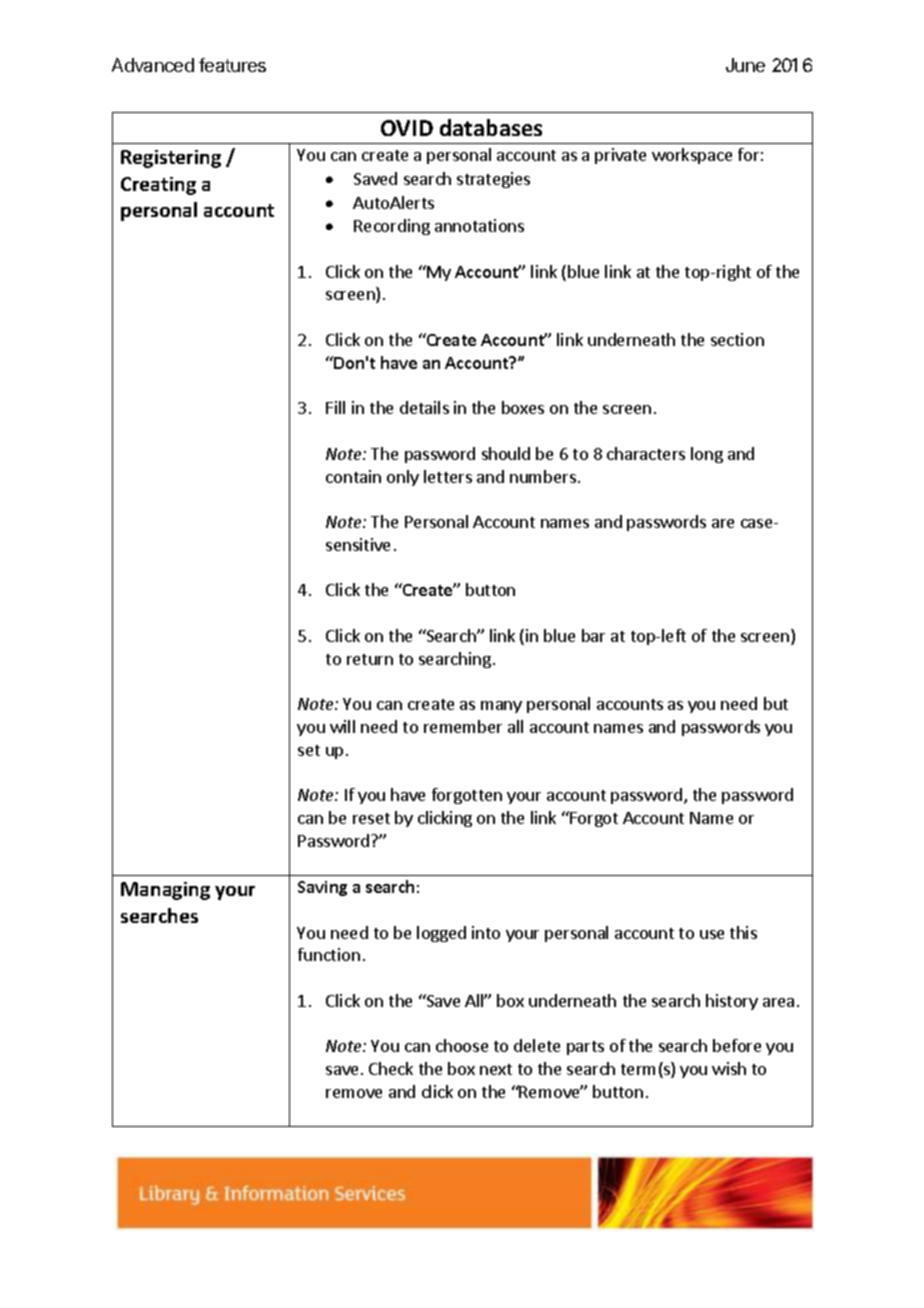 This screenshot has width=924, height=1308. Describe the element at coordinates (745, 65) in the screenshot. I see `June` at that location.
